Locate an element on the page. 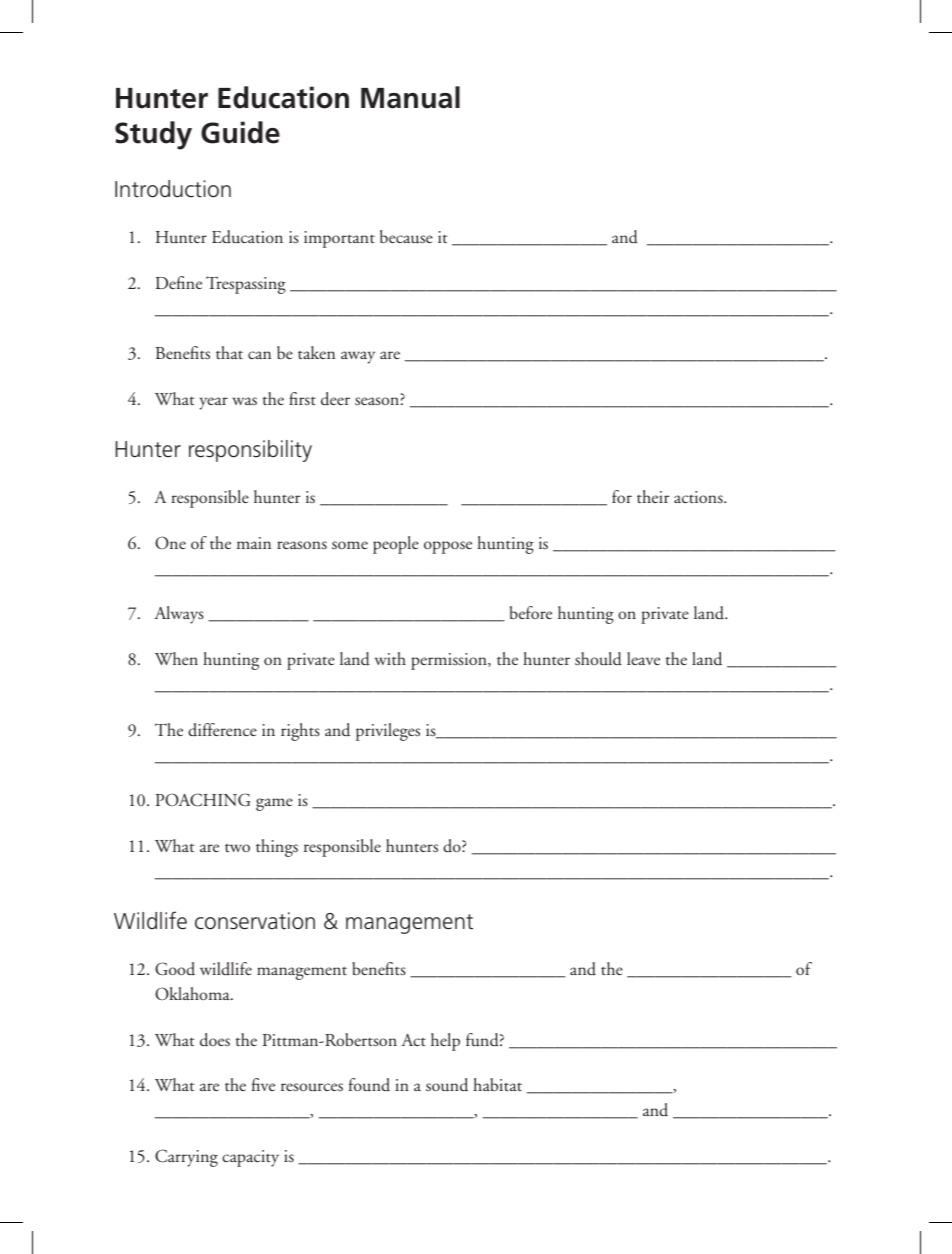  habitat is located at coordinates (497, 1084).
